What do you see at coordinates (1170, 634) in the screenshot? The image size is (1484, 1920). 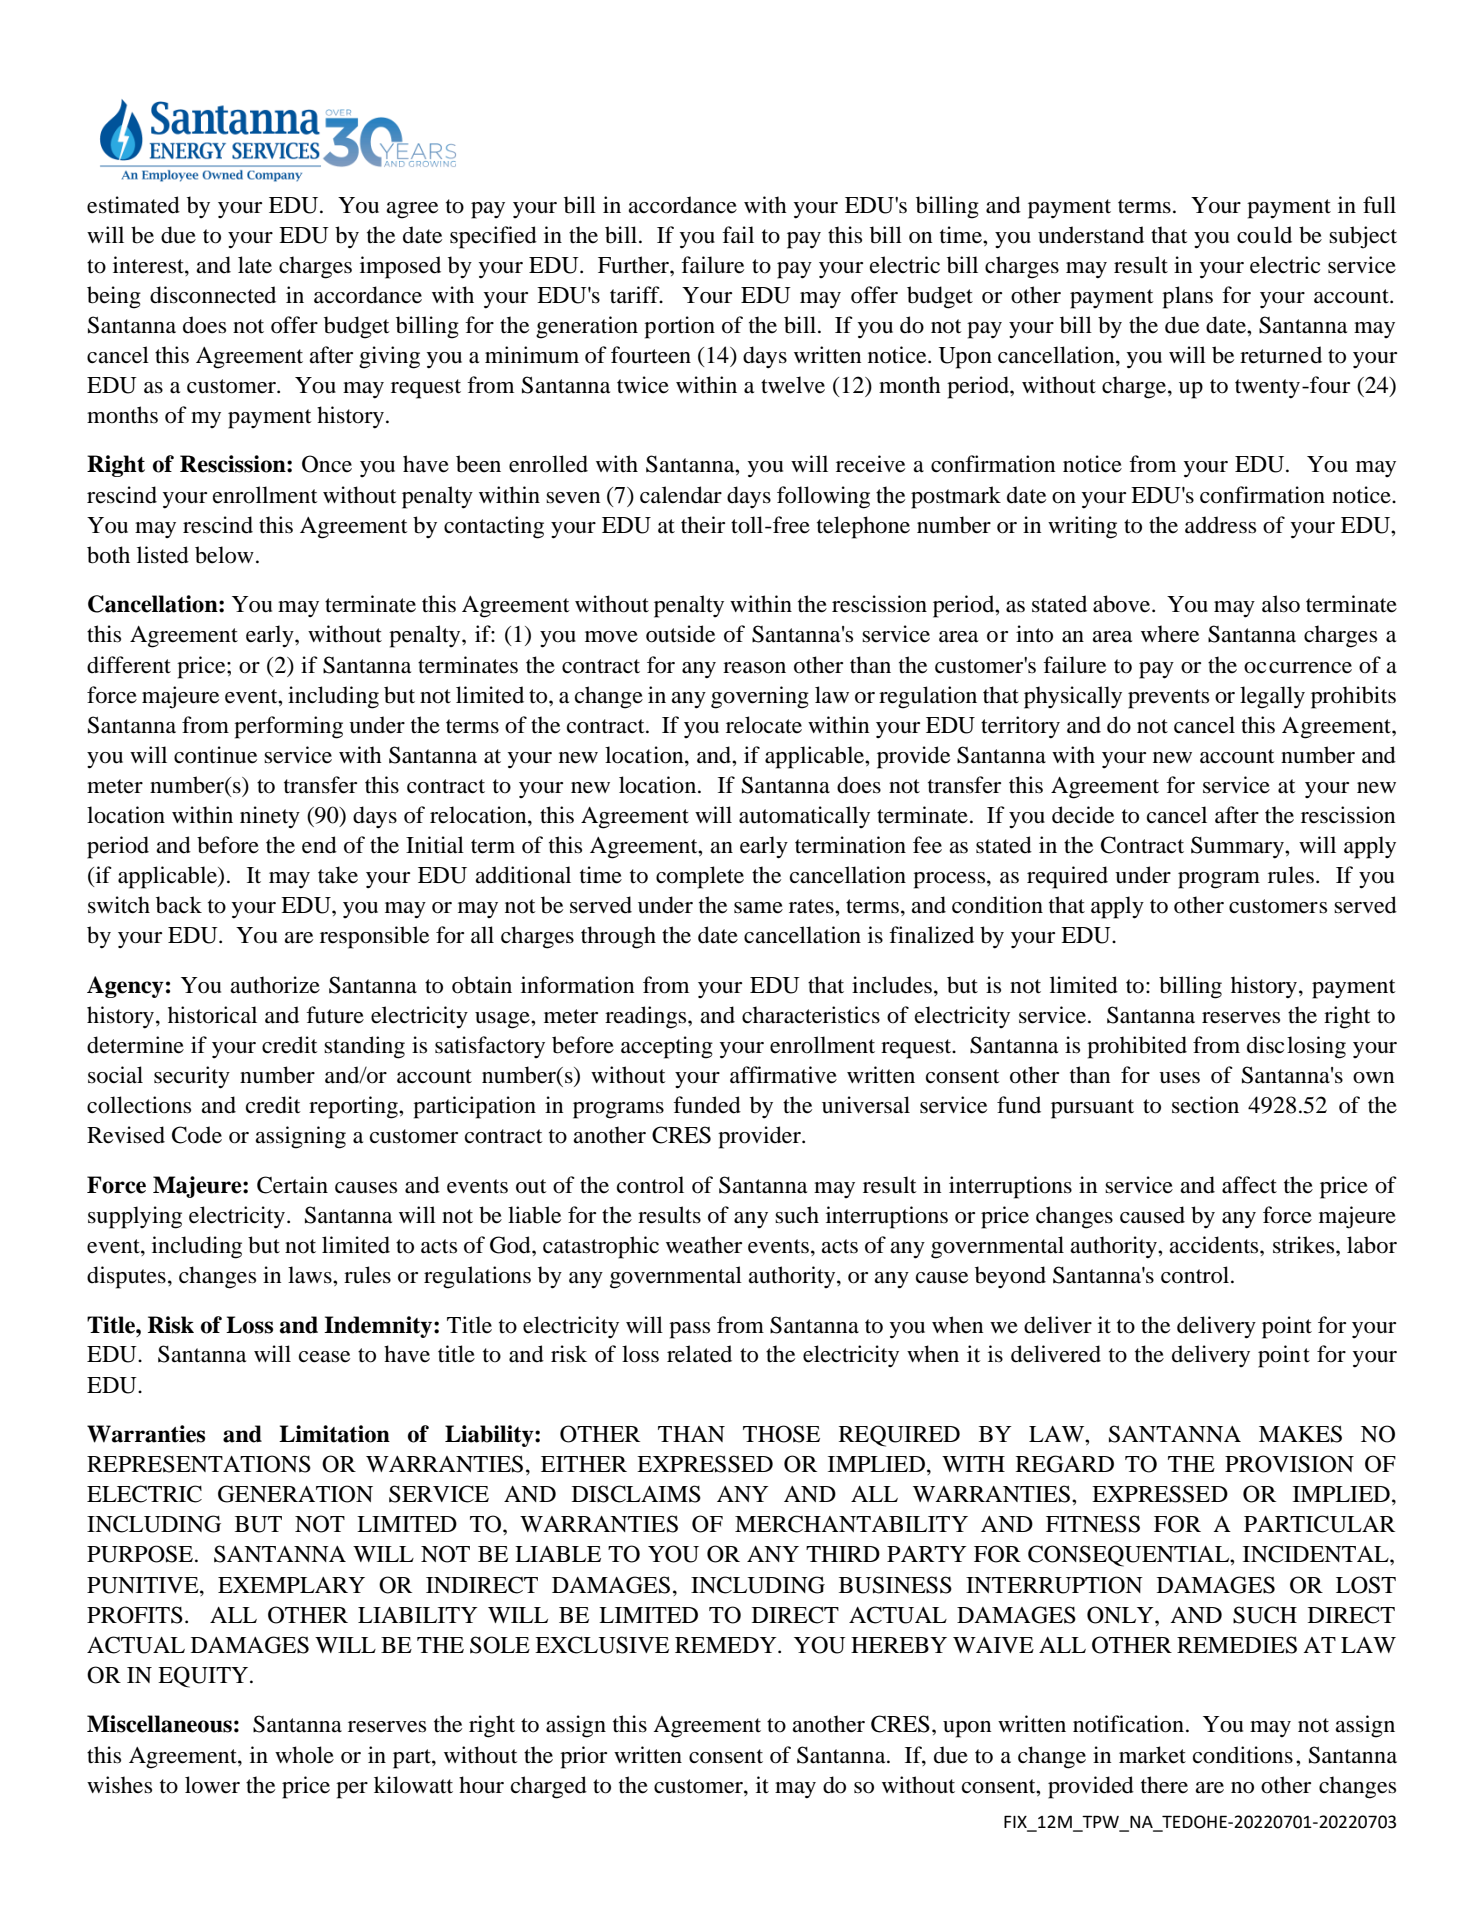 I see `where` at bounding box center [1170, 634].
